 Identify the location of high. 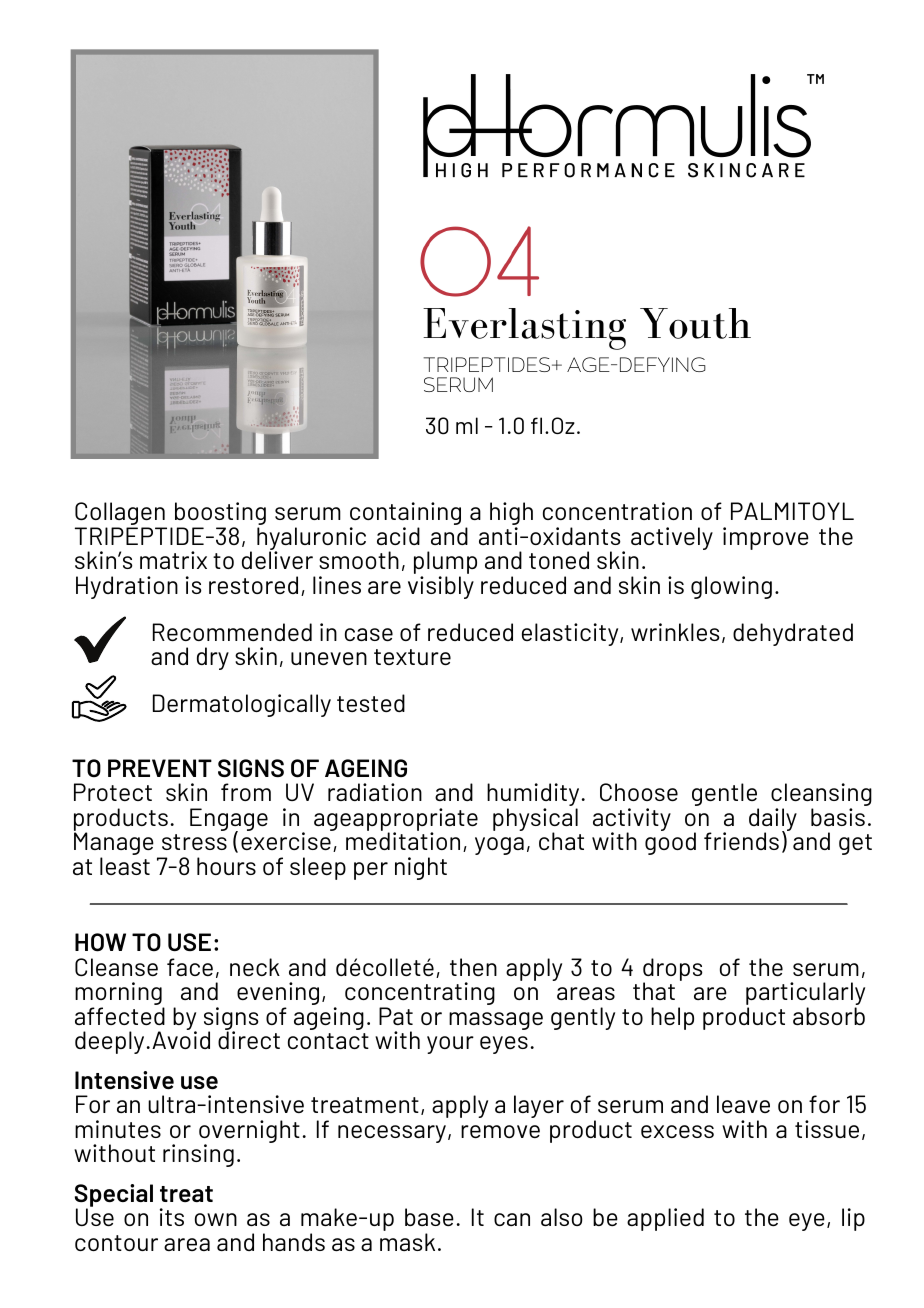
(511, 515).
